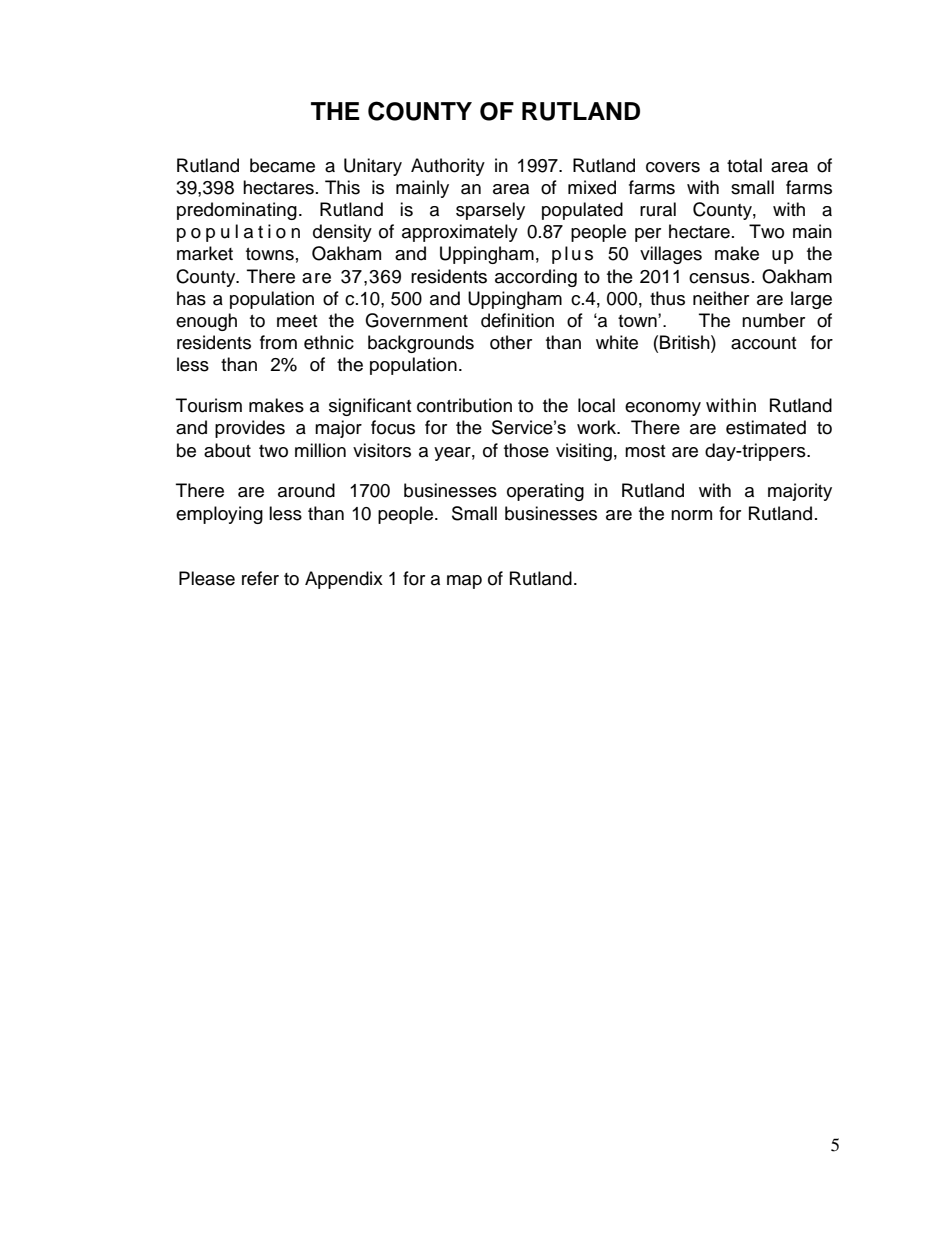 The image size is (952, 1233). Describe the element at coordinates (691, 515) in the screenshot. I see `norm` at that location.
